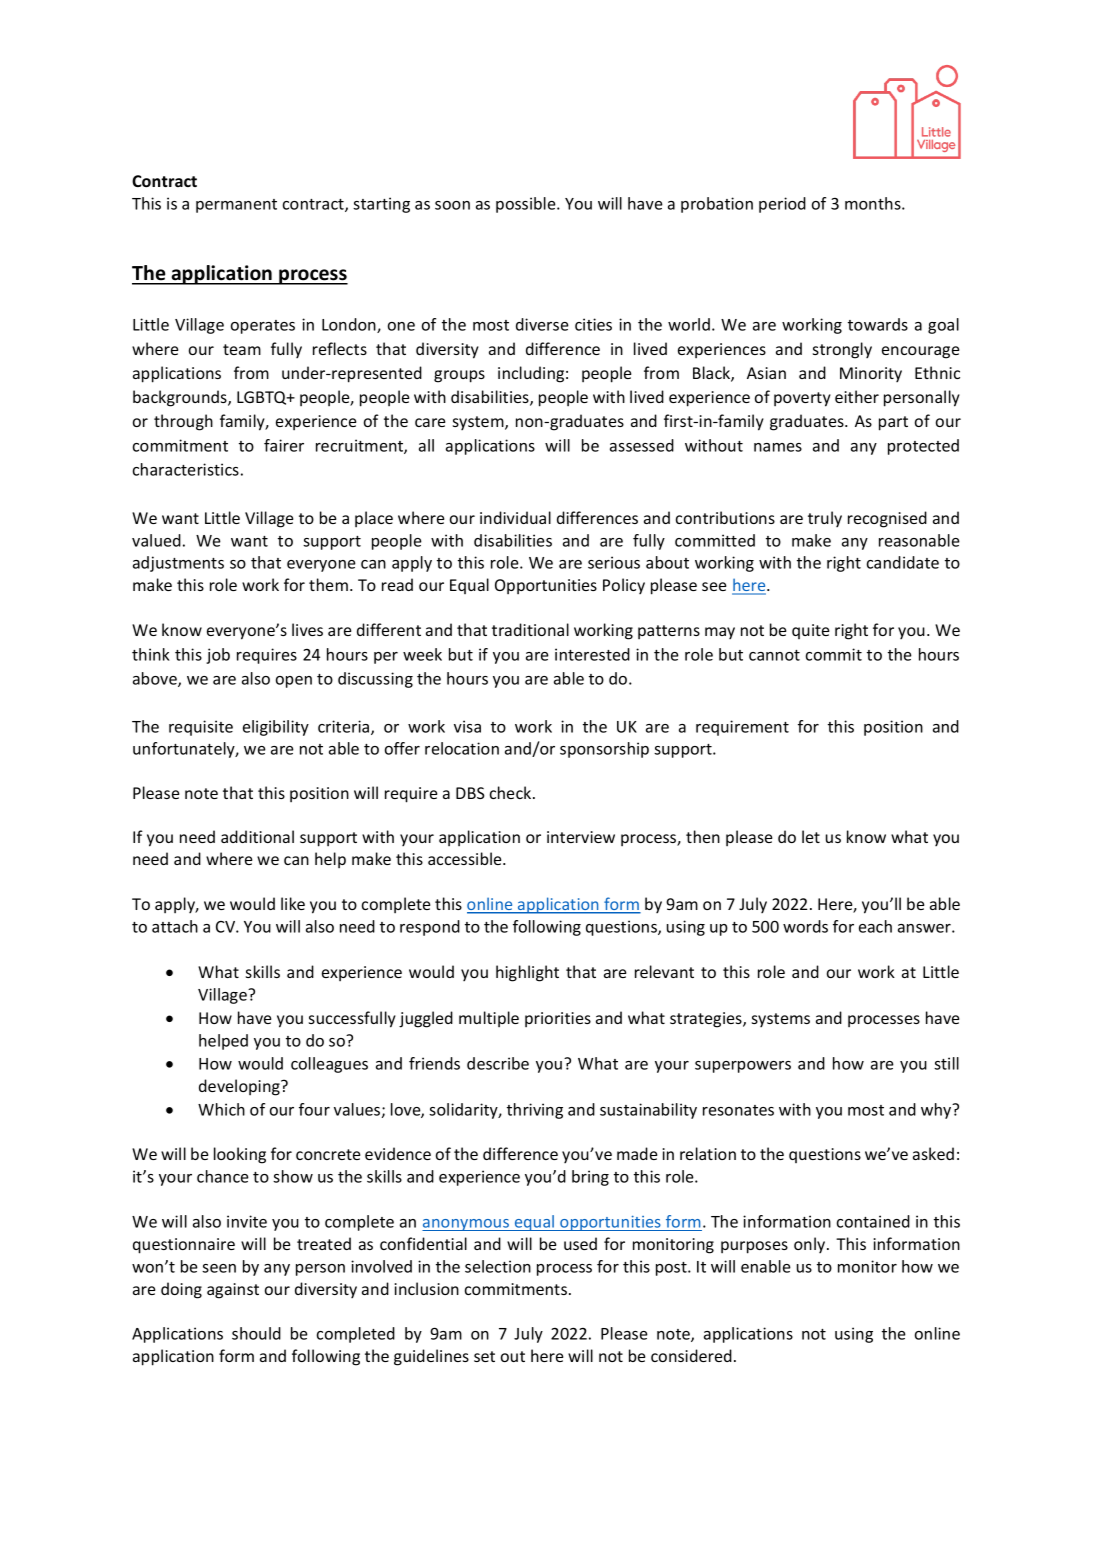  Describe the element at coordinates (825, 519) in the screenshot. I see `truly` at that location.
